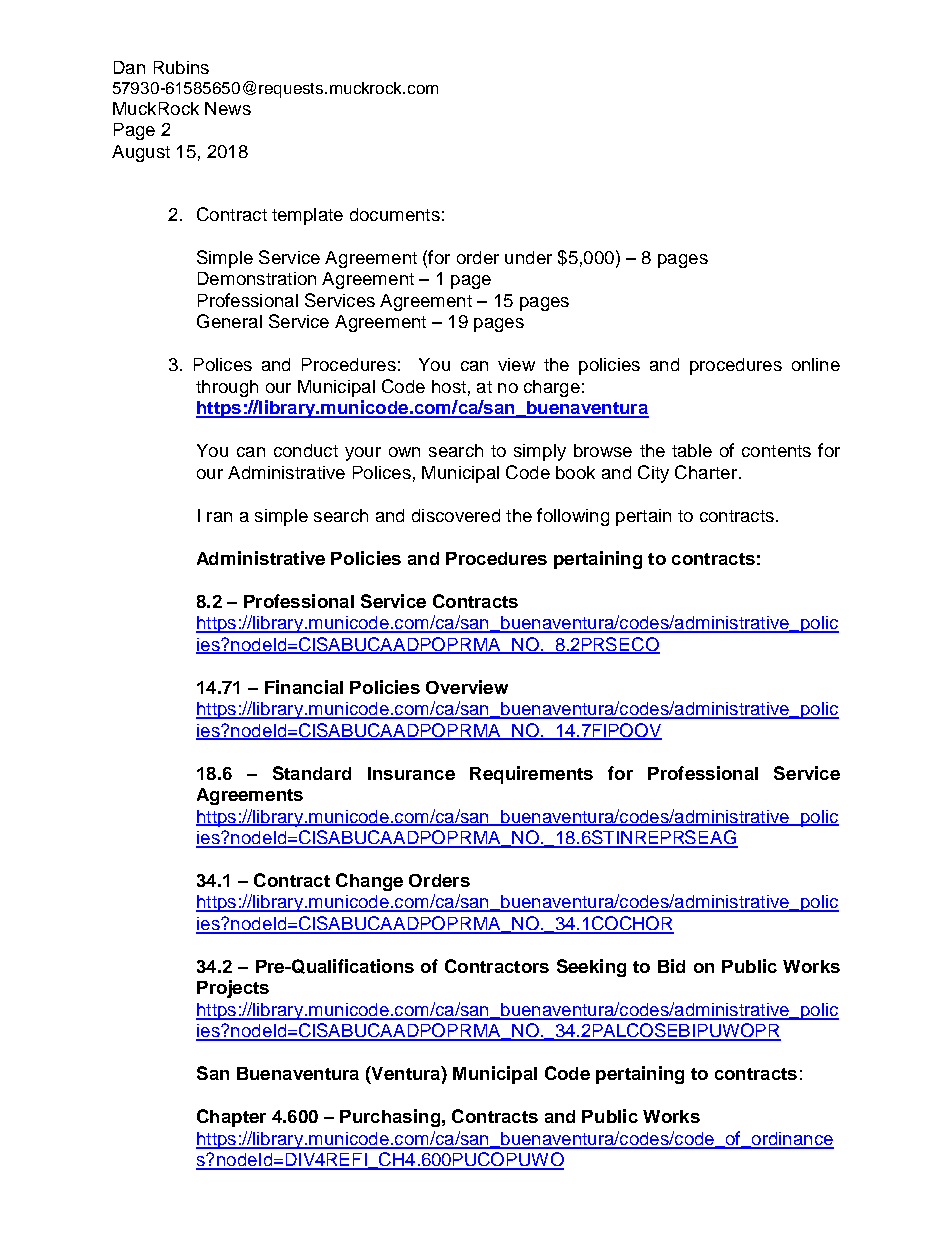 Image resolution: width=952 pixels, height=1233 pixels. What do you see at coordinates (528, 257) in the page?
I see `under` at bounding box center [528, 257].
